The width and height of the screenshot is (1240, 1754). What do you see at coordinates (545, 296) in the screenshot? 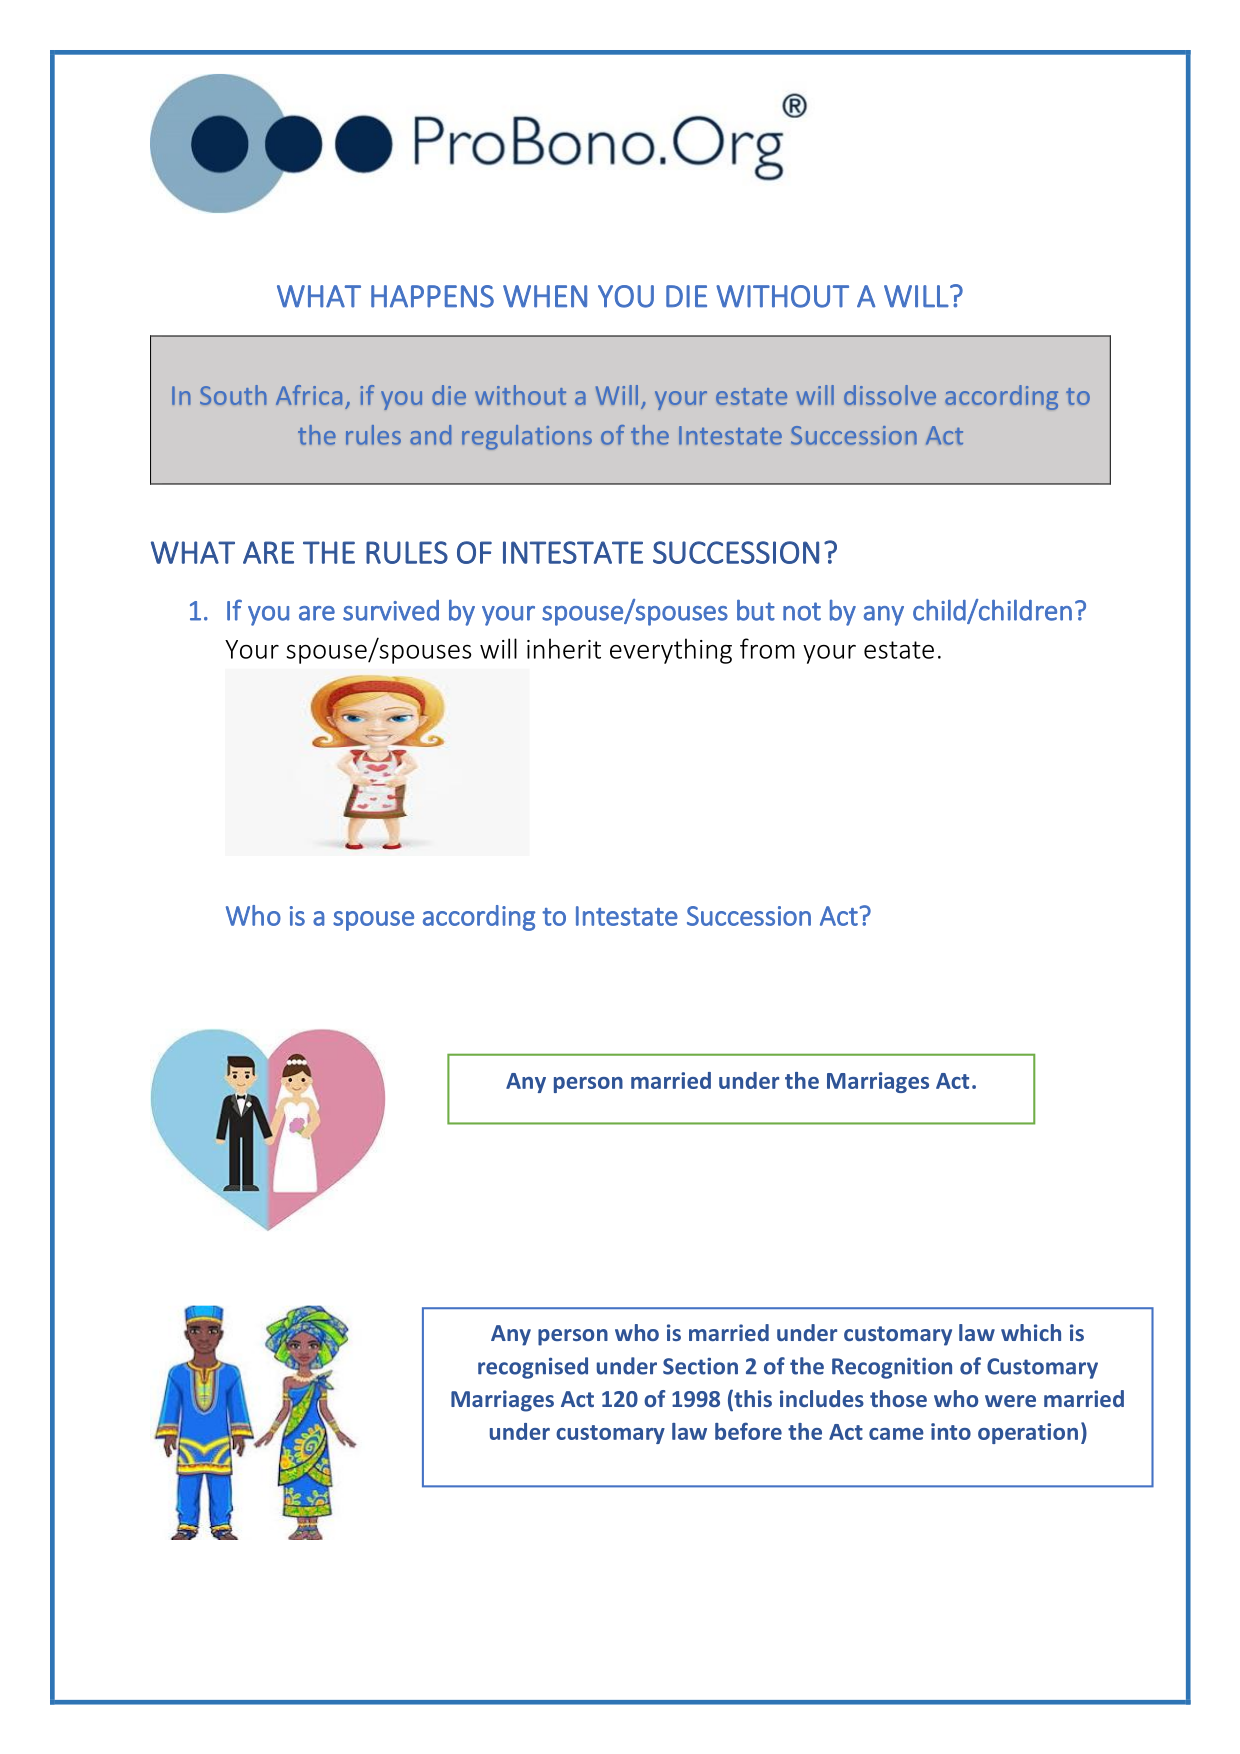
I see `WHEN` at bounding box center [545, 296].
